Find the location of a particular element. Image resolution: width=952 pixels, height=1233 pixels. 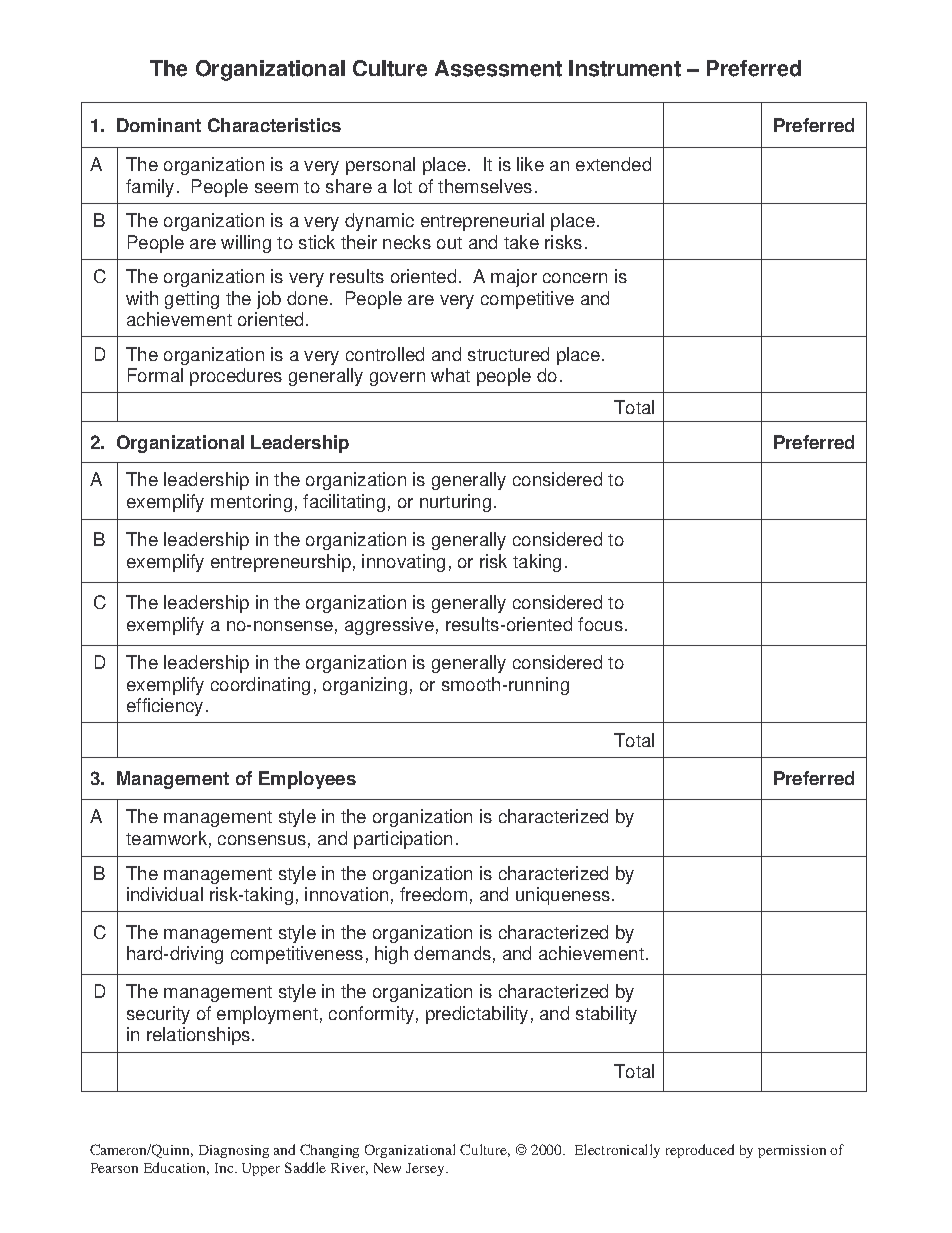

Formal is located at coordinates (155, 375).
